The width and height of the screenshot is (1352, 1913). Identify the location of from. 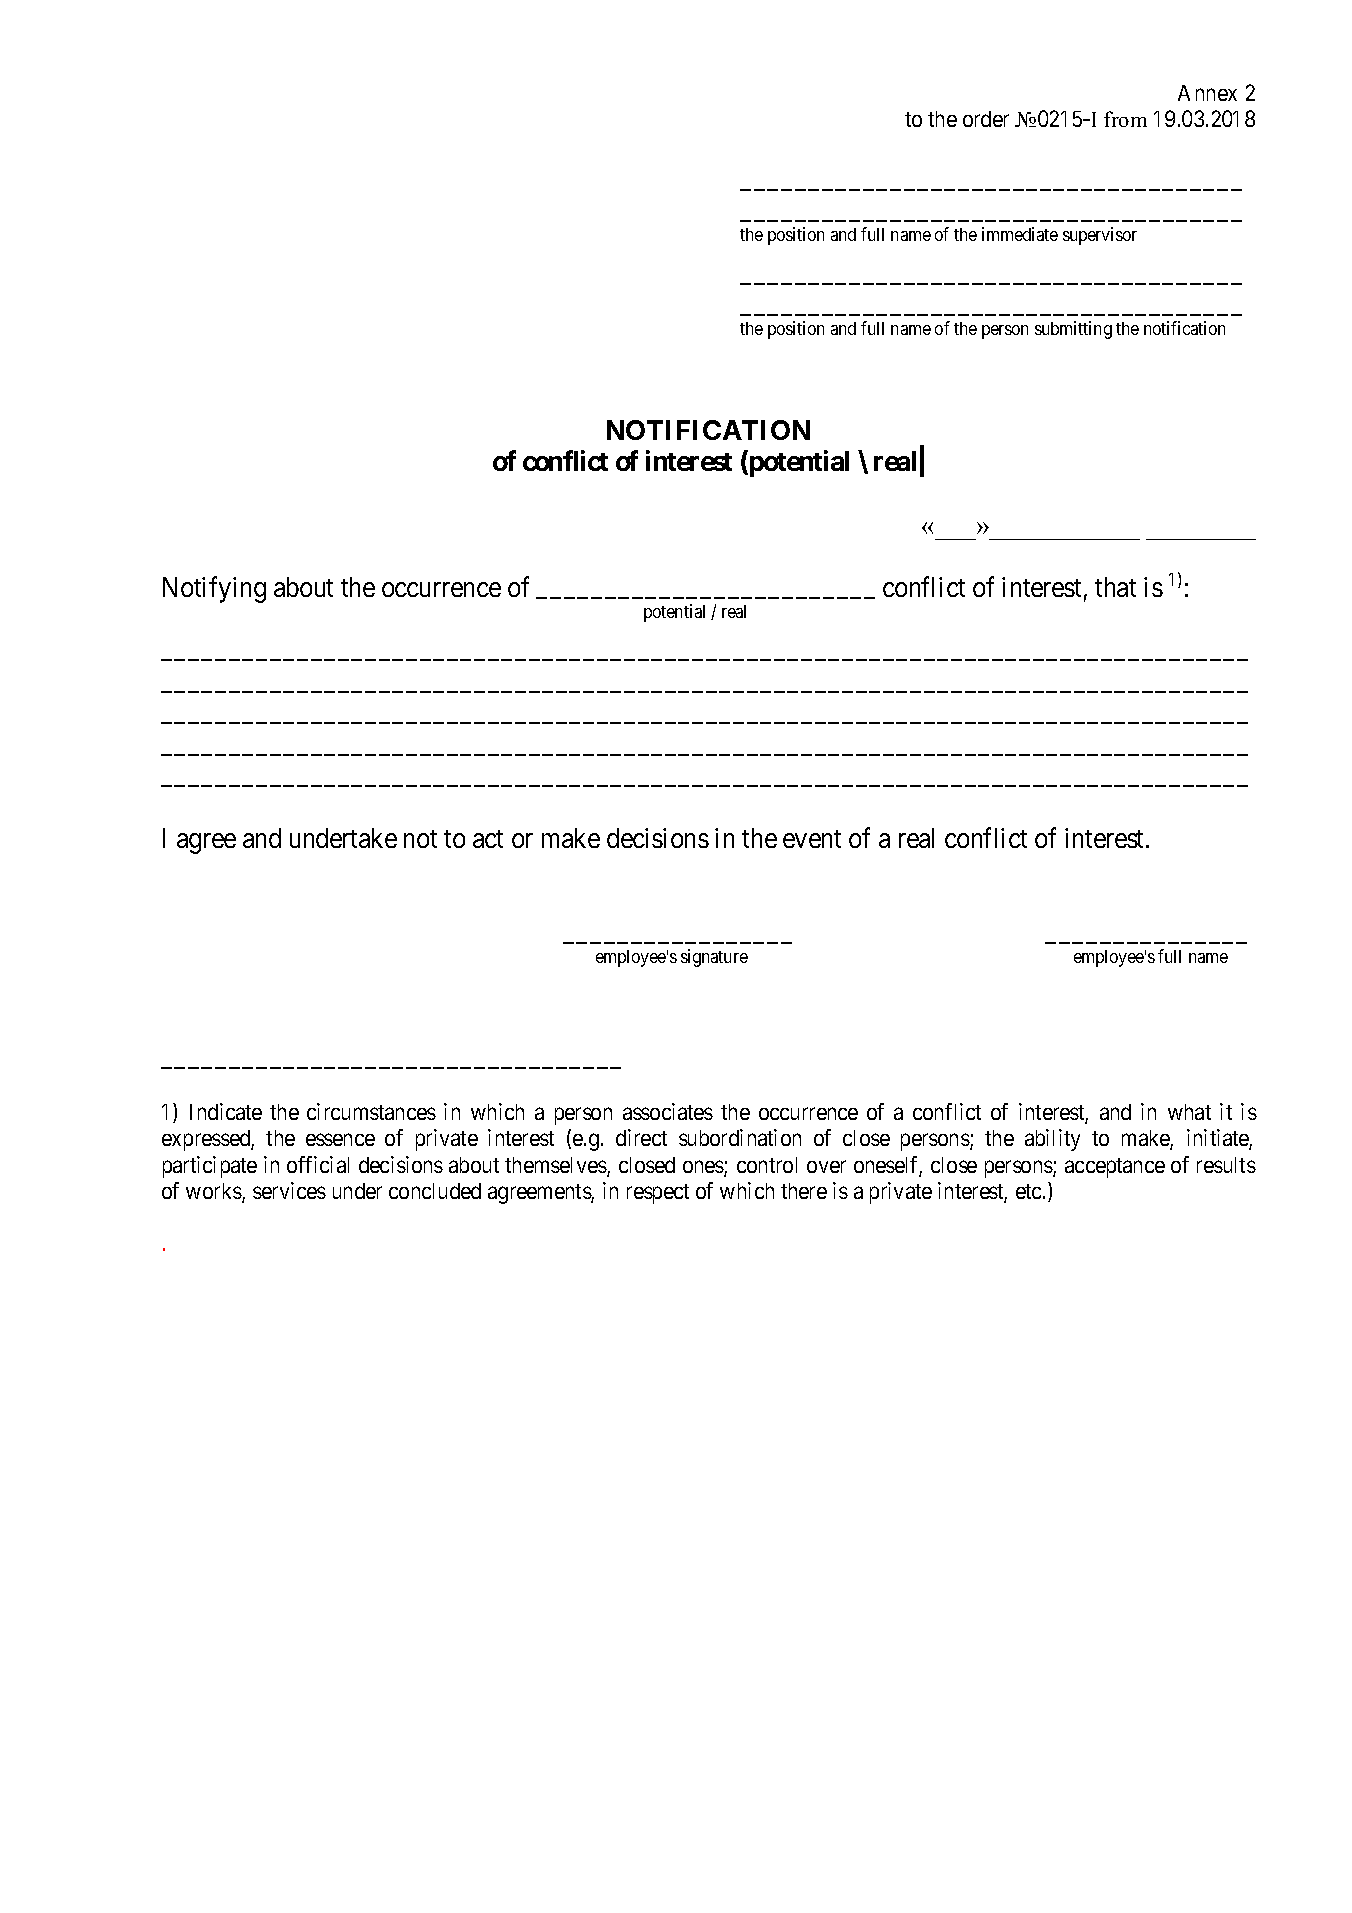
(1125, 119).
